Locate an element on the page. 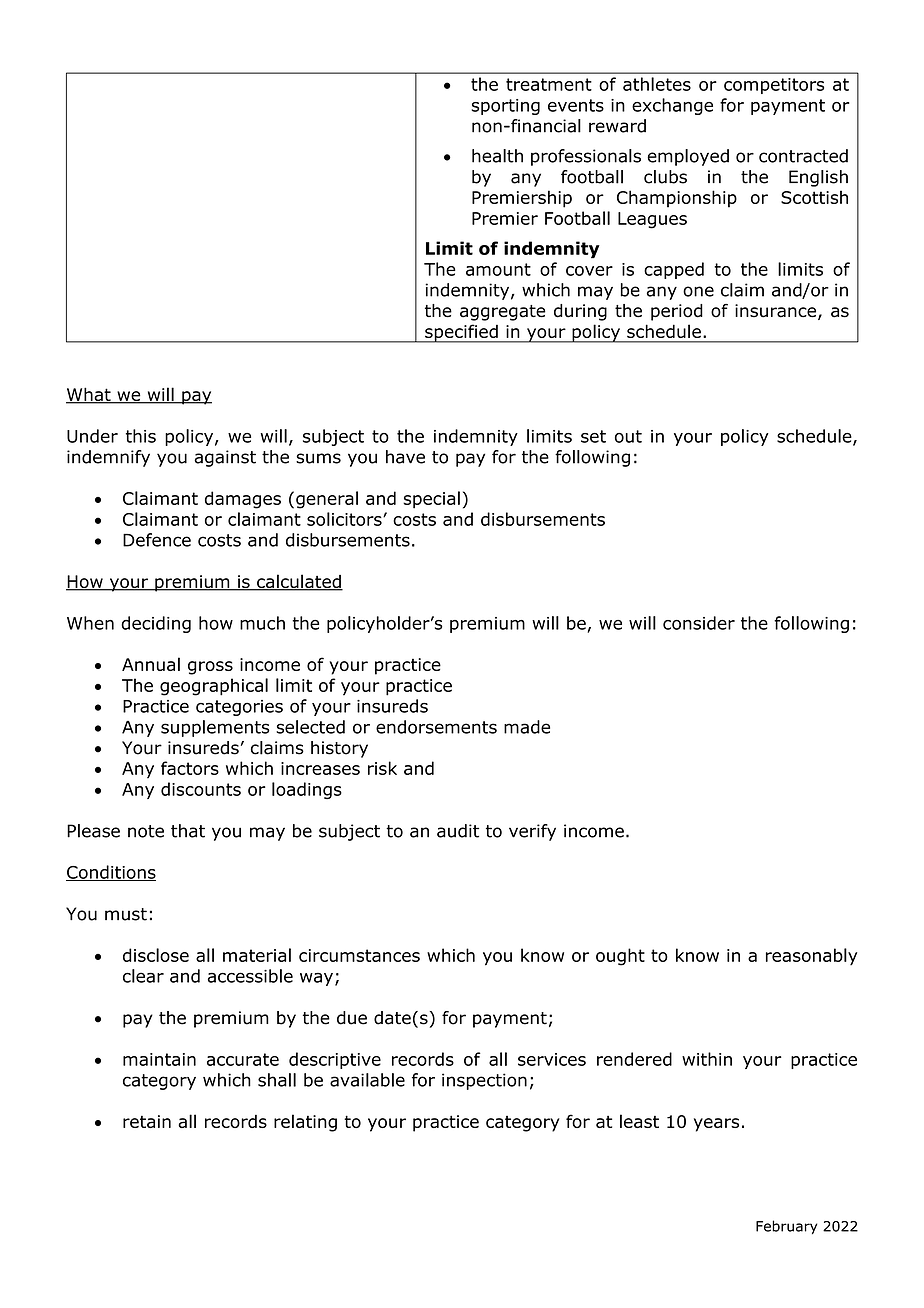 The image size is (924, 1308). endorsements is located at coordinates (436, 727).
